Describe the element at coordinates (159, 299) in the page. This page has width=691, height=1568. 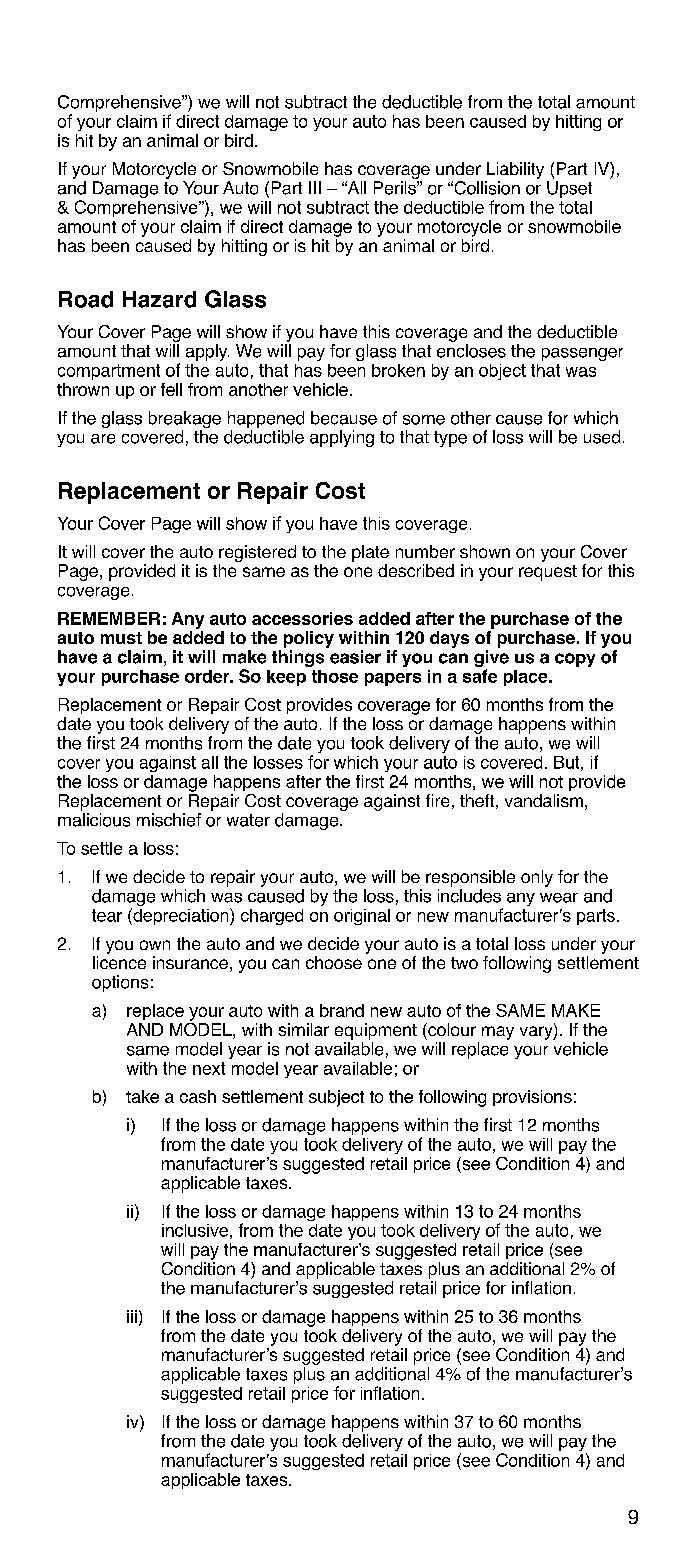
I see `Hazard` at that location.
